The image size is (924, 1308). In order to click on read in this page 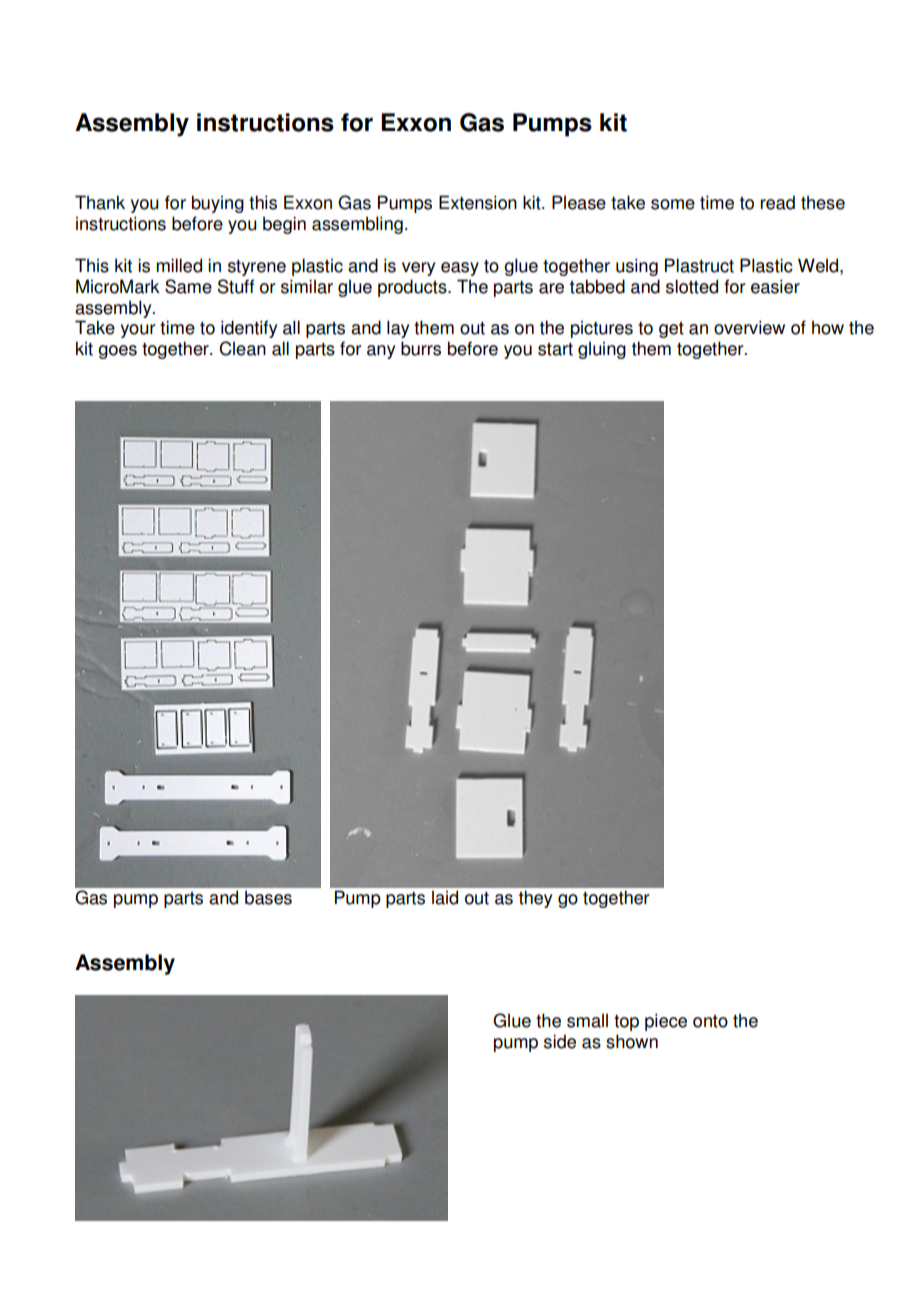, I will do `click(777, 202)`.
